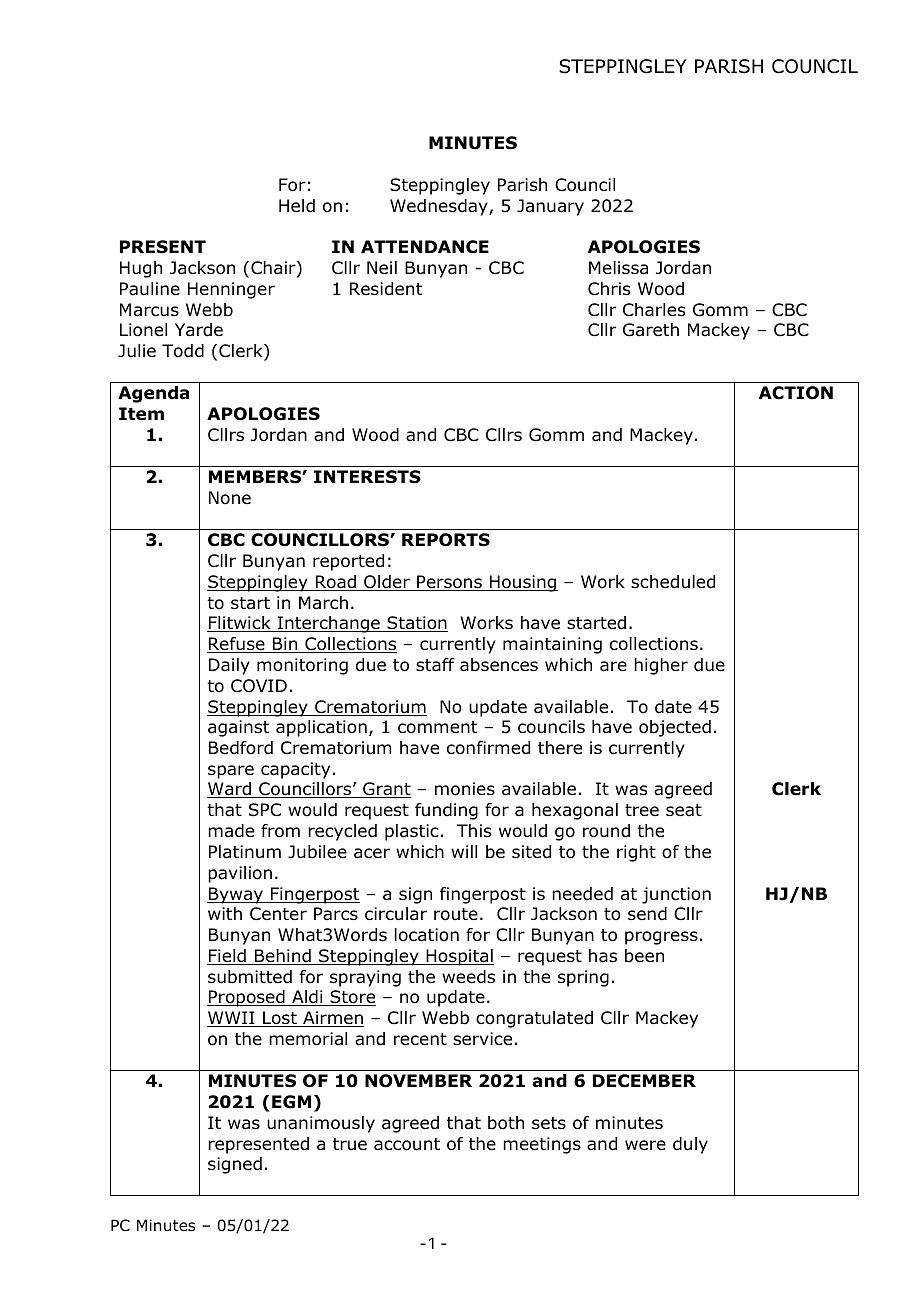 Image resolution: width=924 pixels, height=1308 pixels. What do you see at coordinates (229, 666) in the screenshot?
I see `Daily` at bounding box center [229, 666].
